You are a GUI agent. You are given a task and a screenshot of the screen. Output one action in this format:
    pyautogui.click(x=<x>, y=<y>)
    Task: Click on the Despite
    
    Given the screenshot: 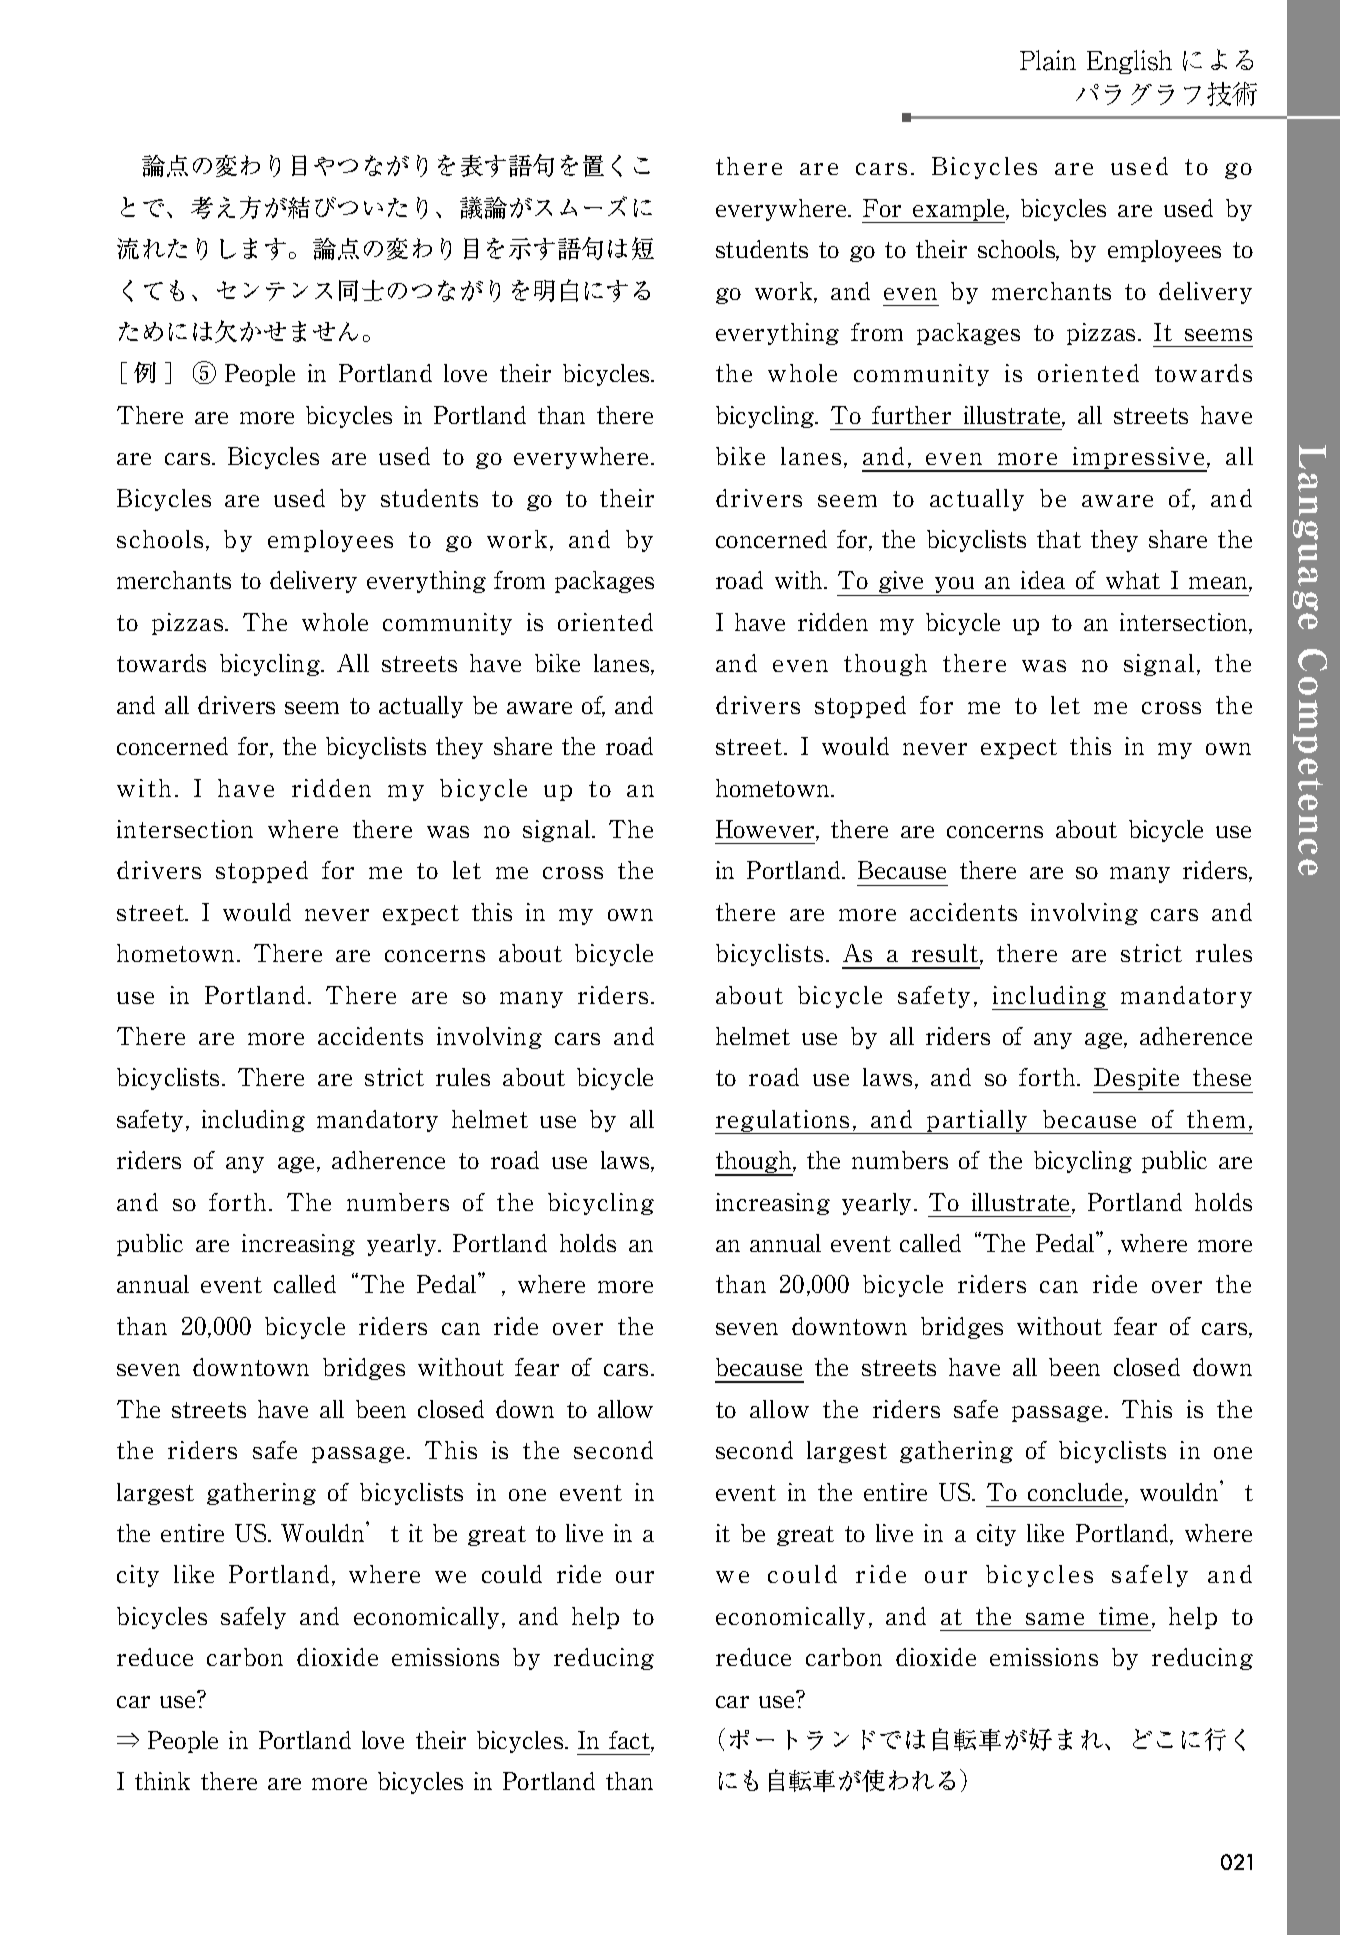 What is the action you would take?
    pyautogui.click(x=1137, y=1080)
